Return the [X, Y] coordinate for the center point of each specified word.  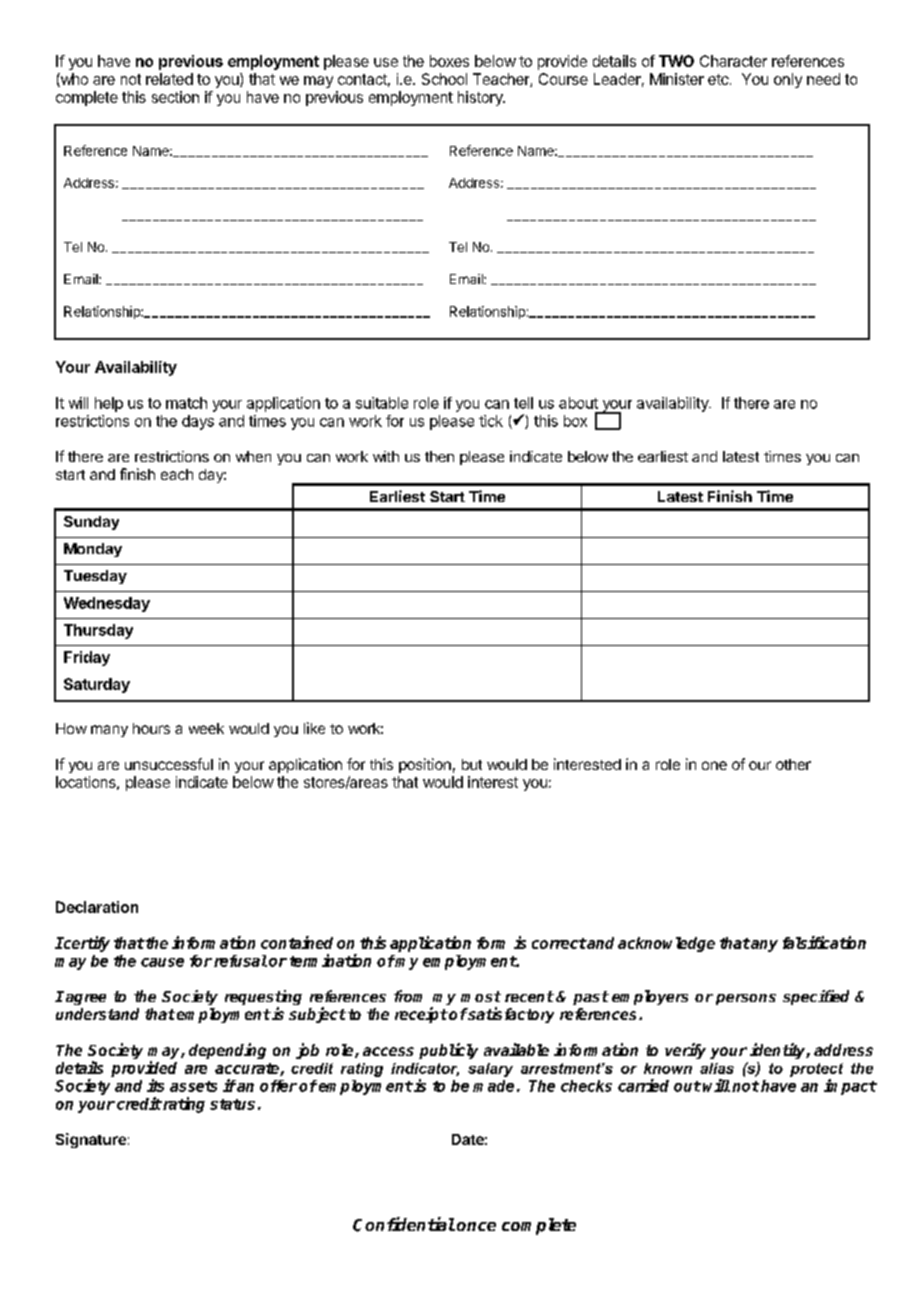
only [788, 80]
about [578, 403]
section [175, 97]
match [186, 403]
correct [559, 943]
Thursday [98, 631]
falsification [824, 942]
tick [491, 421]
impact [850, 1087]
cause [162, 962]
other [793, 764]
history [481, 98]
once [476, 1226]
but [472, 764]
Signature [91, 1140]
